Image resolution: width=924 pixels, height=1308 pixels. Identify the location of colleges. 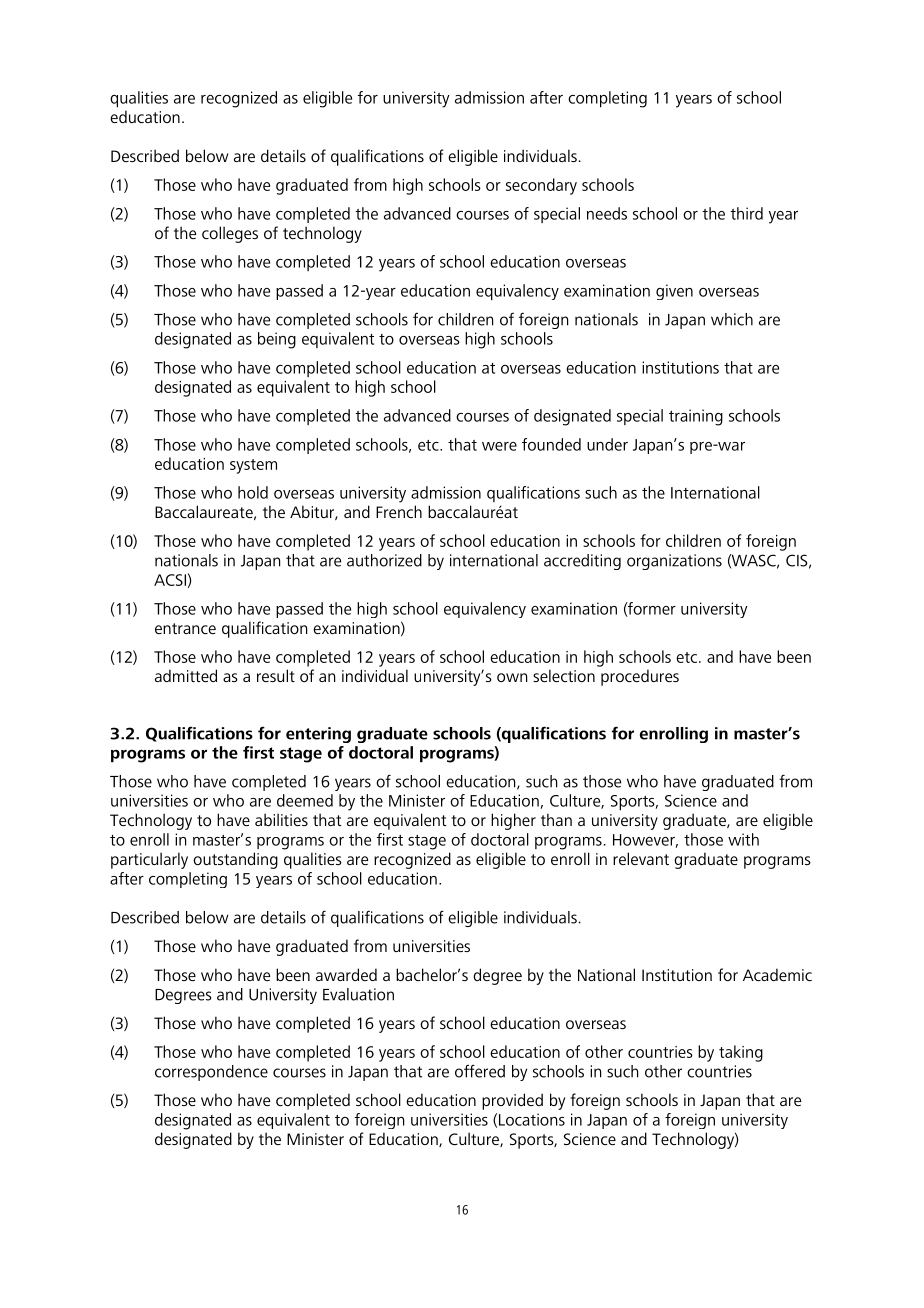
(230, 234).
